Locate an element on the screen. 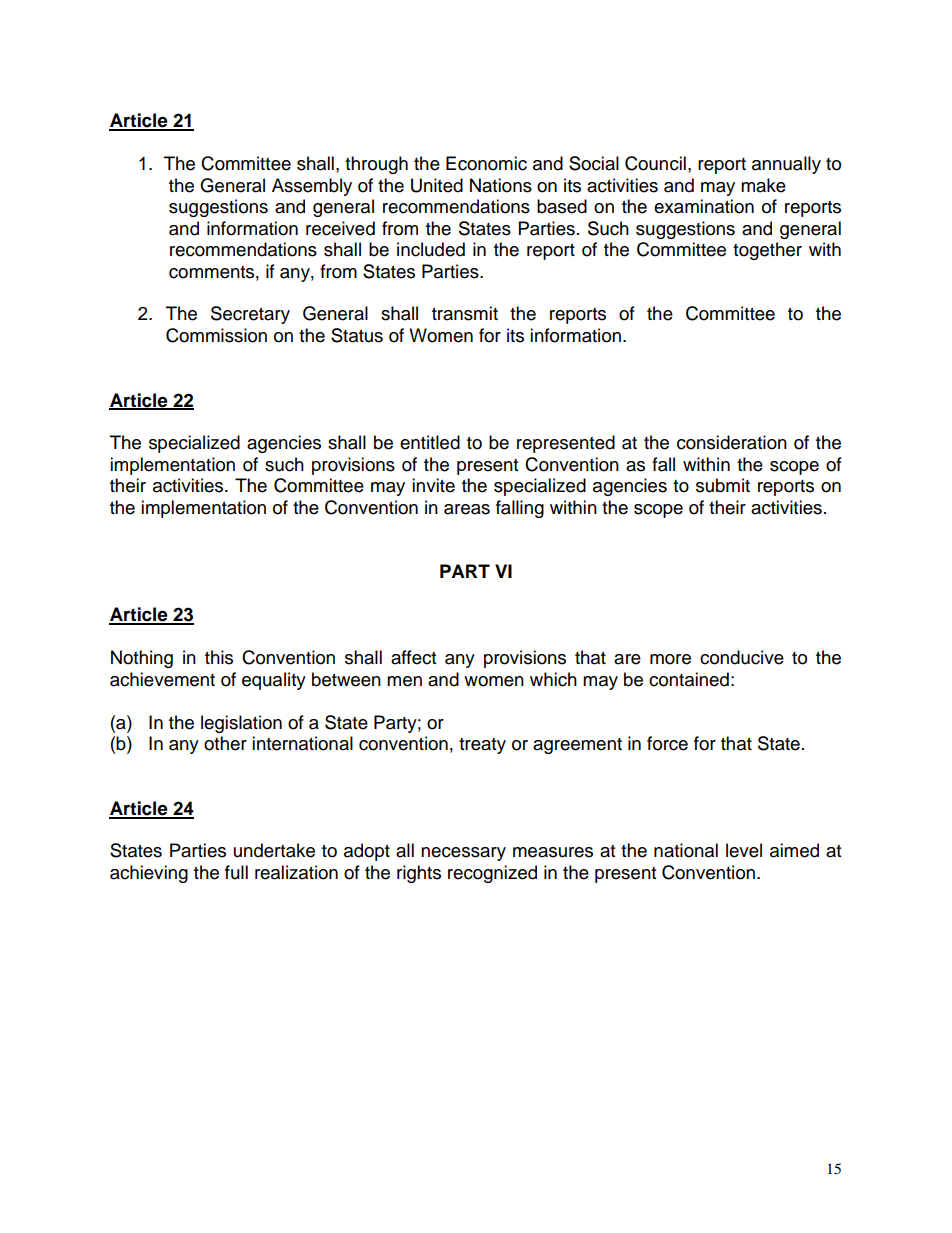 The width and height of the screenshot is (952, 1233). necessary is located at coordinates (463, 854).
